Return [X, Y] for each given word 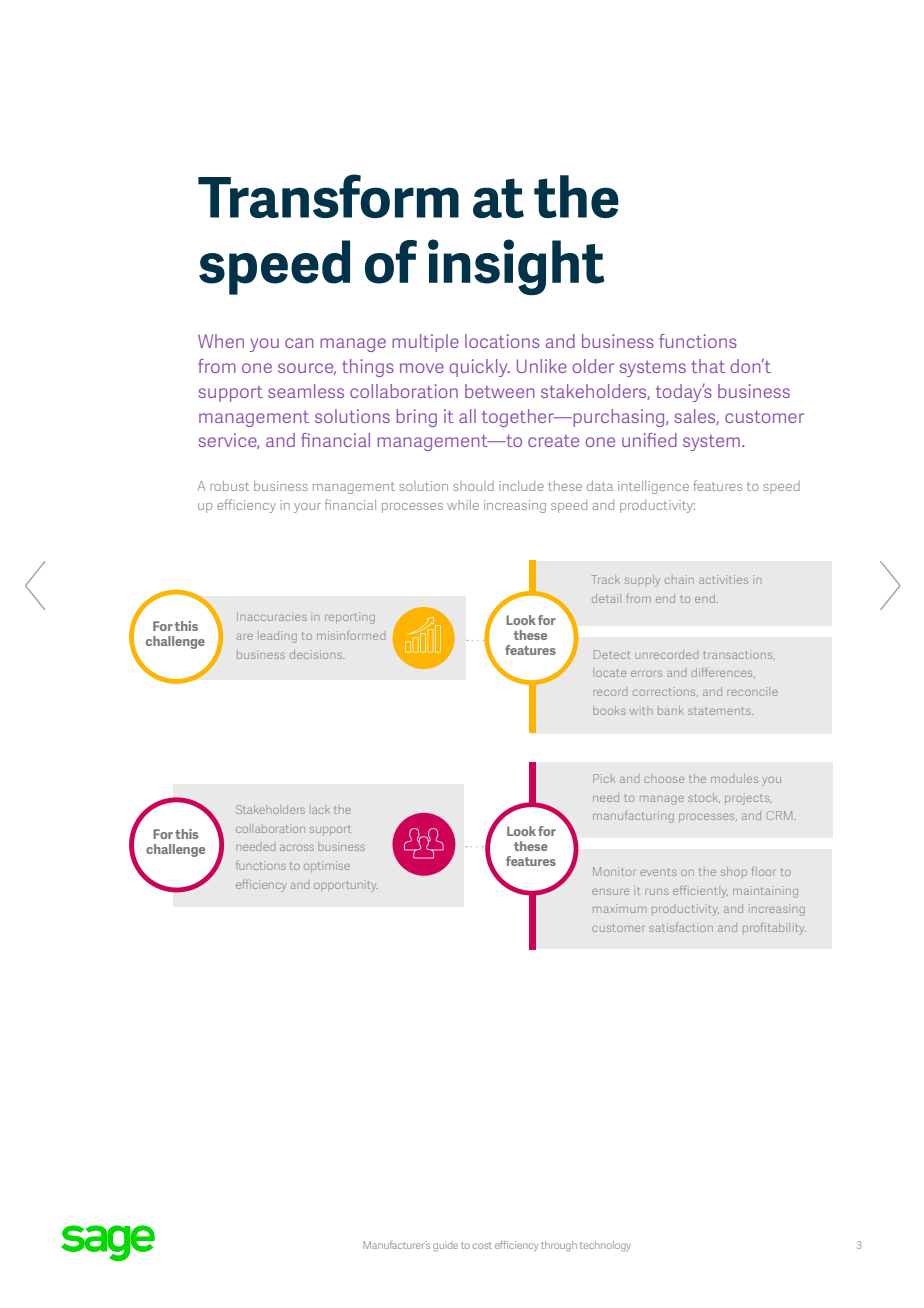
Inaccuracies [272, 616]
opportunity [346, 886]
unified [649, 440]
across [297, 847]
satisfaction [681, 927]
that [708, 366]
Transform [328, 196]
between [499, 391]
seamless [306, 391]
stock [704, 798]
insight [516, 267]
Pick [604, 778]
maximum [619, 908]
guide [445, 1246]
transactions [739, 654]
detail [606, 598]
